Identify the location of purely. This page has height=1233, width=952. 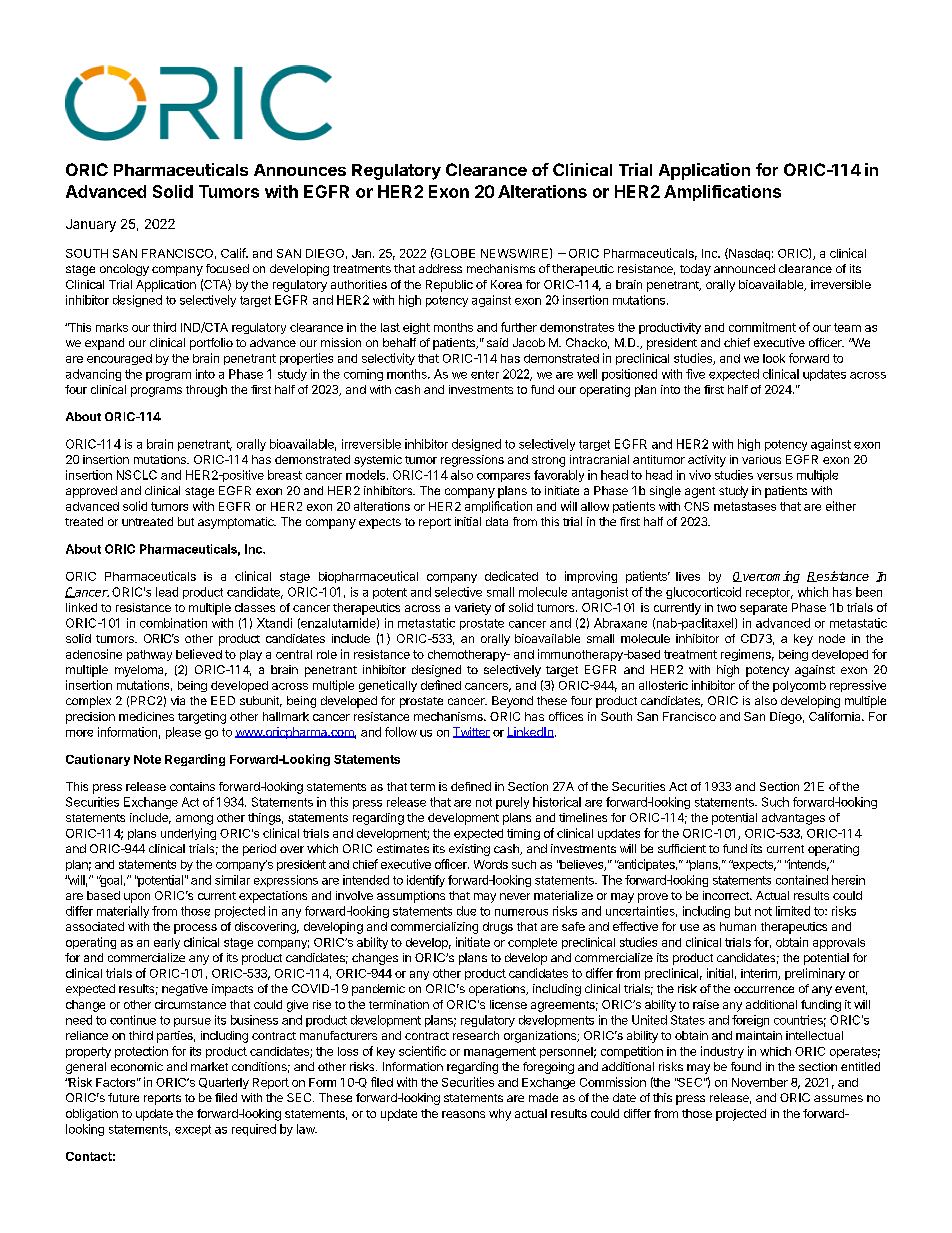
(512, 803).
